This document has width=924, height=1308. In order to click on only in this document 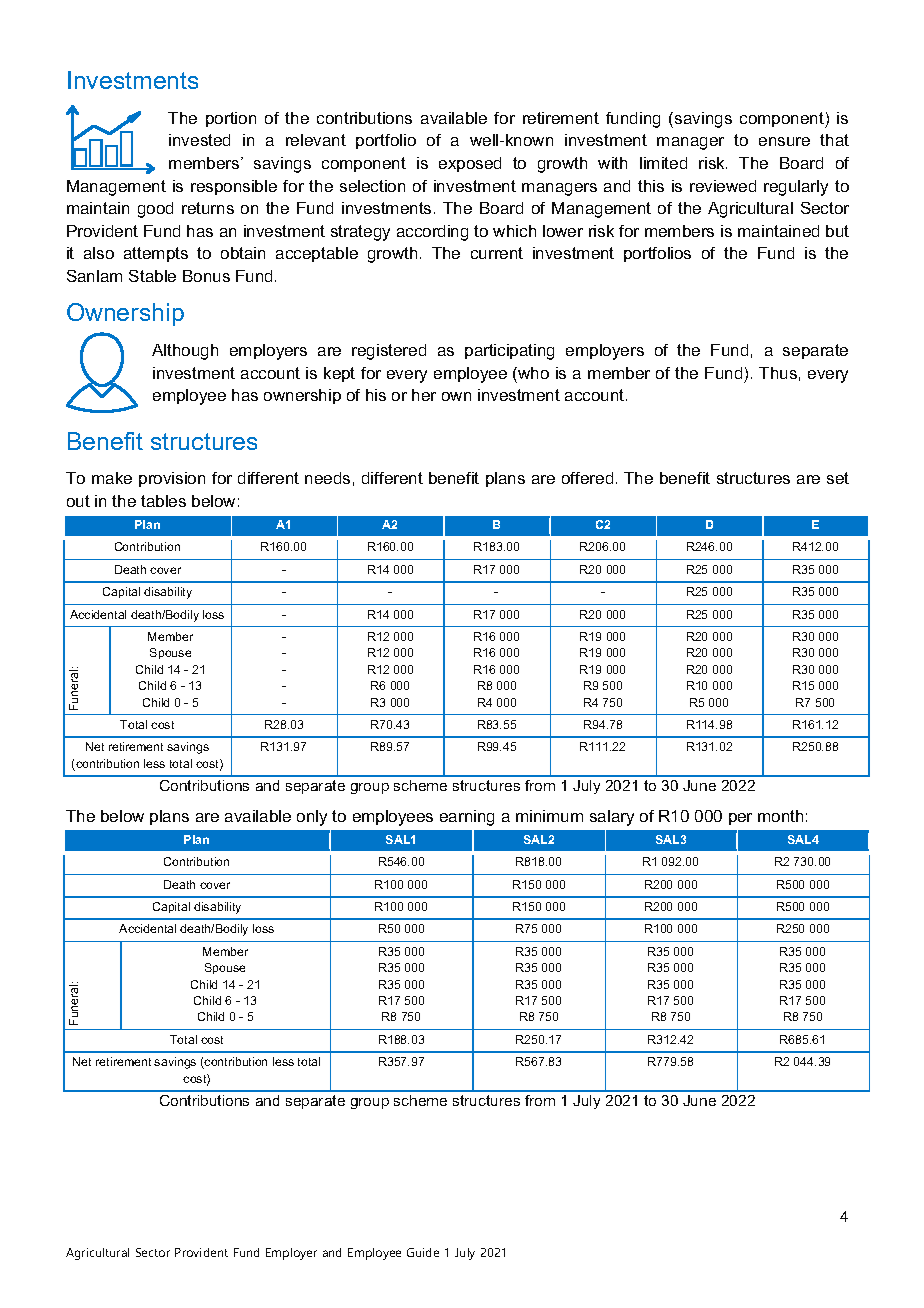, I will do `click(312, 818)`.
